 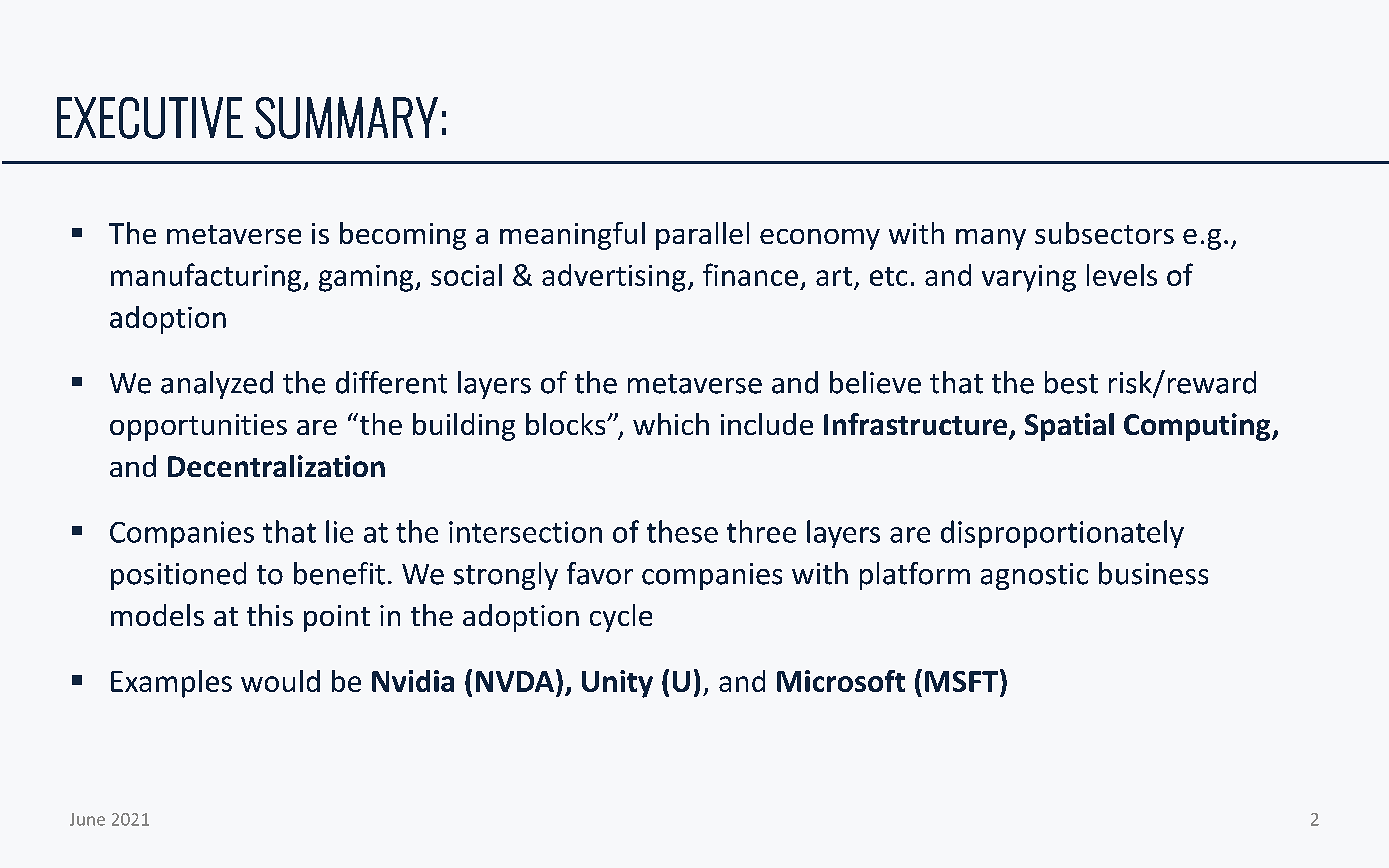 What do you see at coordinates (87, 819) in the document?
I see `June` at bounding box center [87, 819].
